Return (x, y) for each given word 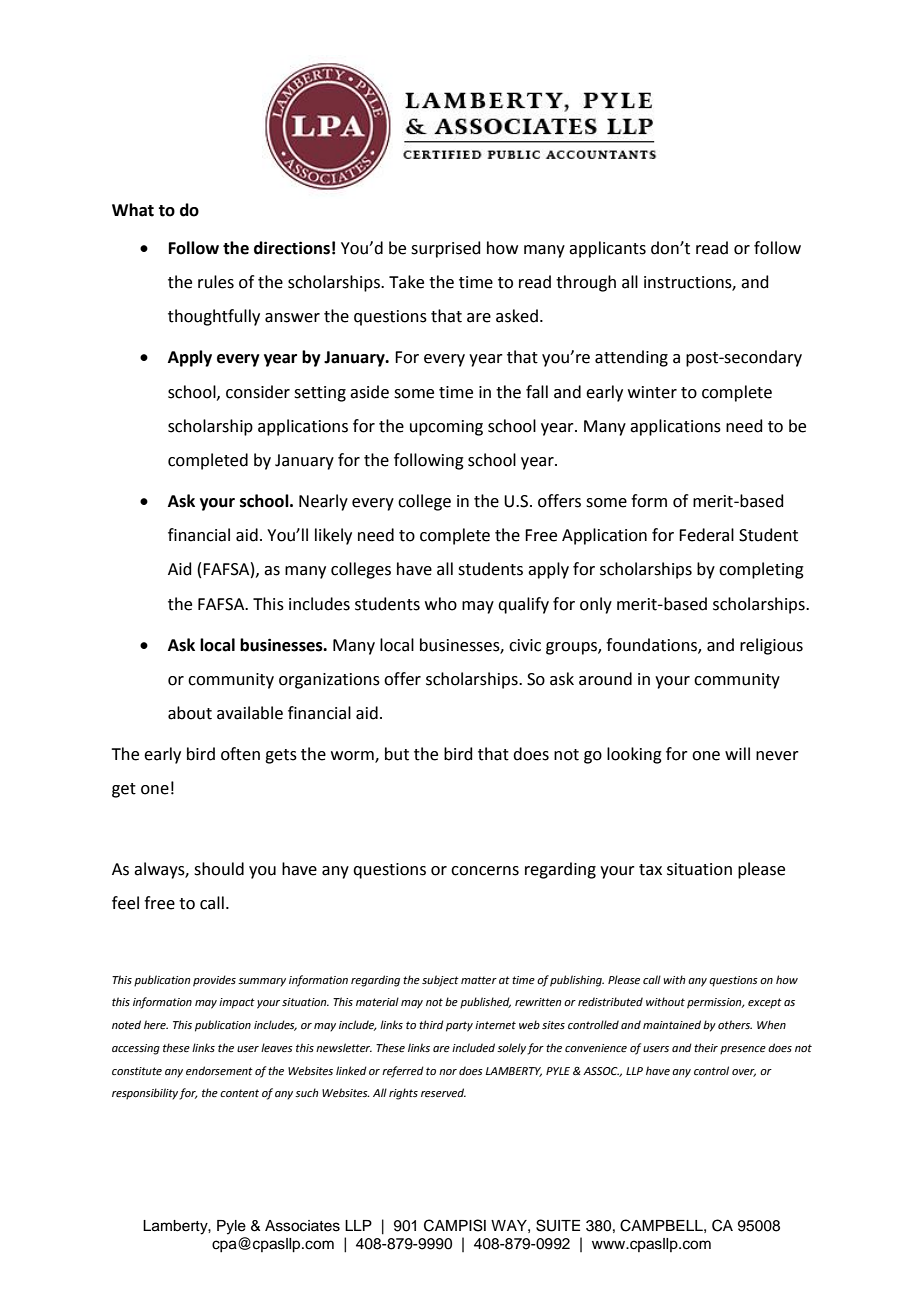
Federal (706, 535)
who (441, 604)
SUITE (558, 1225)
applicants (607, 249)
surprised (446, 249)
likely (333, 536)
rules (216, 282)
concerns (485, 871)
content (239, 1093)
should (219, 869)
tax (650, 870)
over (744, 1073)
